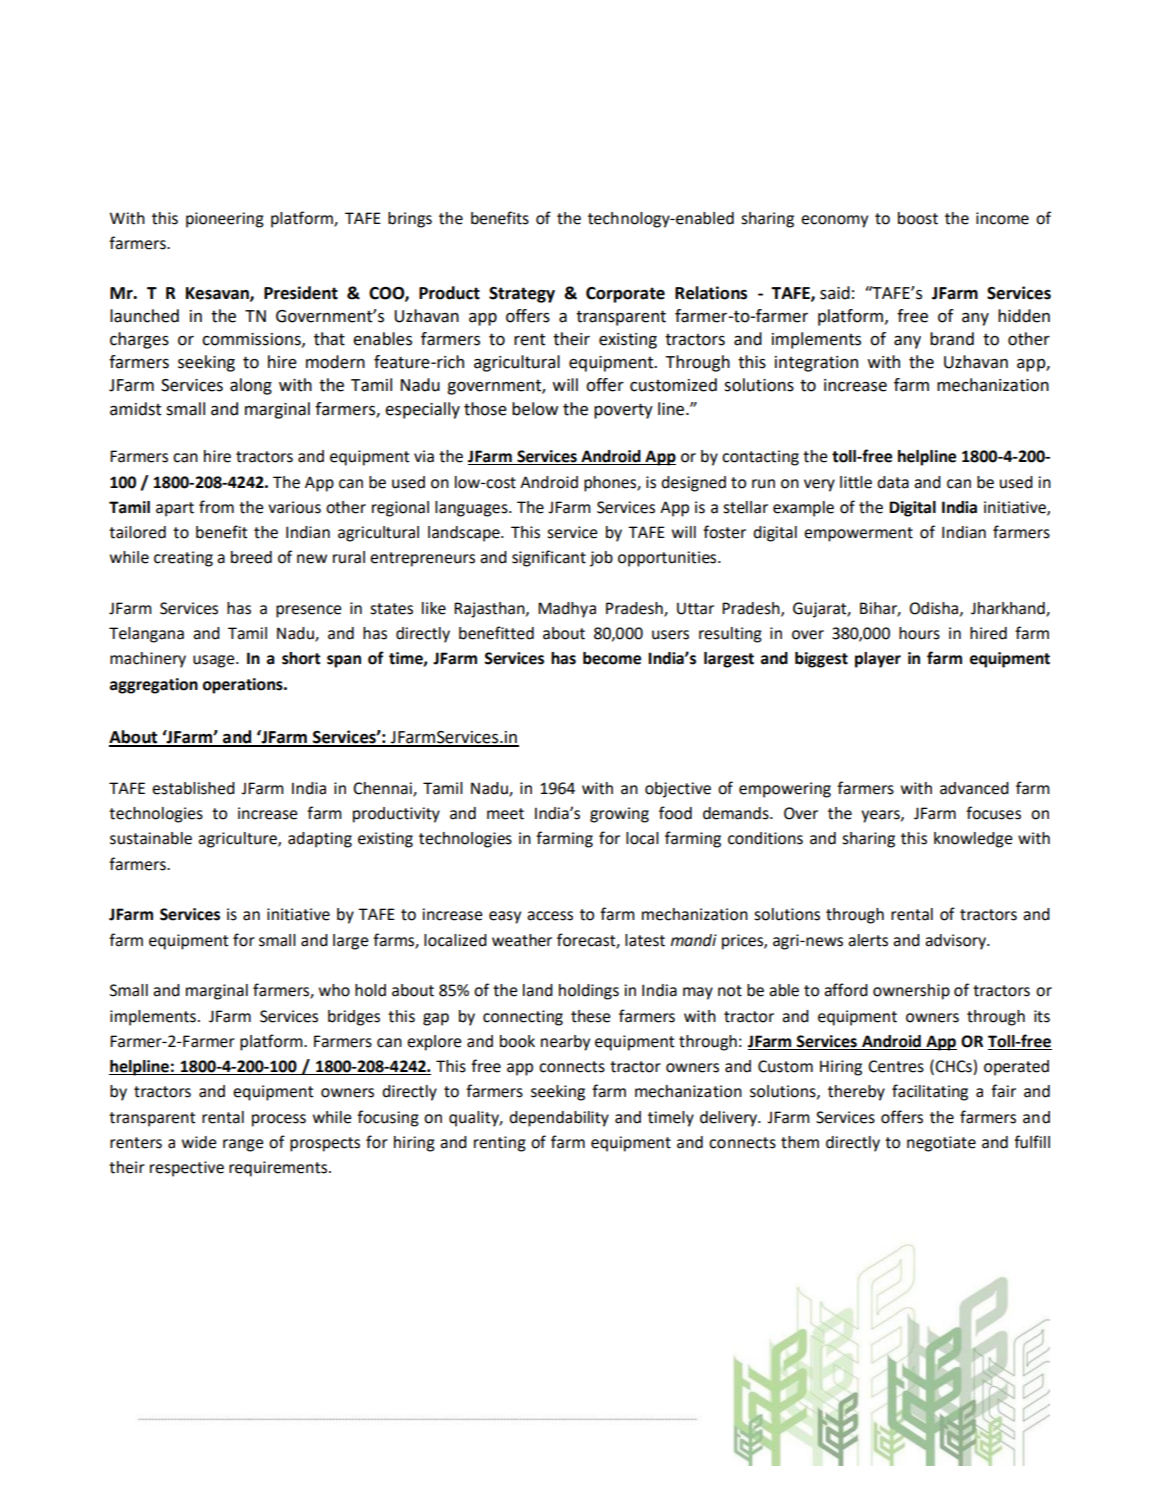 This page has height=1502, width=1161. What do you see at coordinates (941, 1144) in the page?
I see `negotiate` at bounding box center [941, 1144].
